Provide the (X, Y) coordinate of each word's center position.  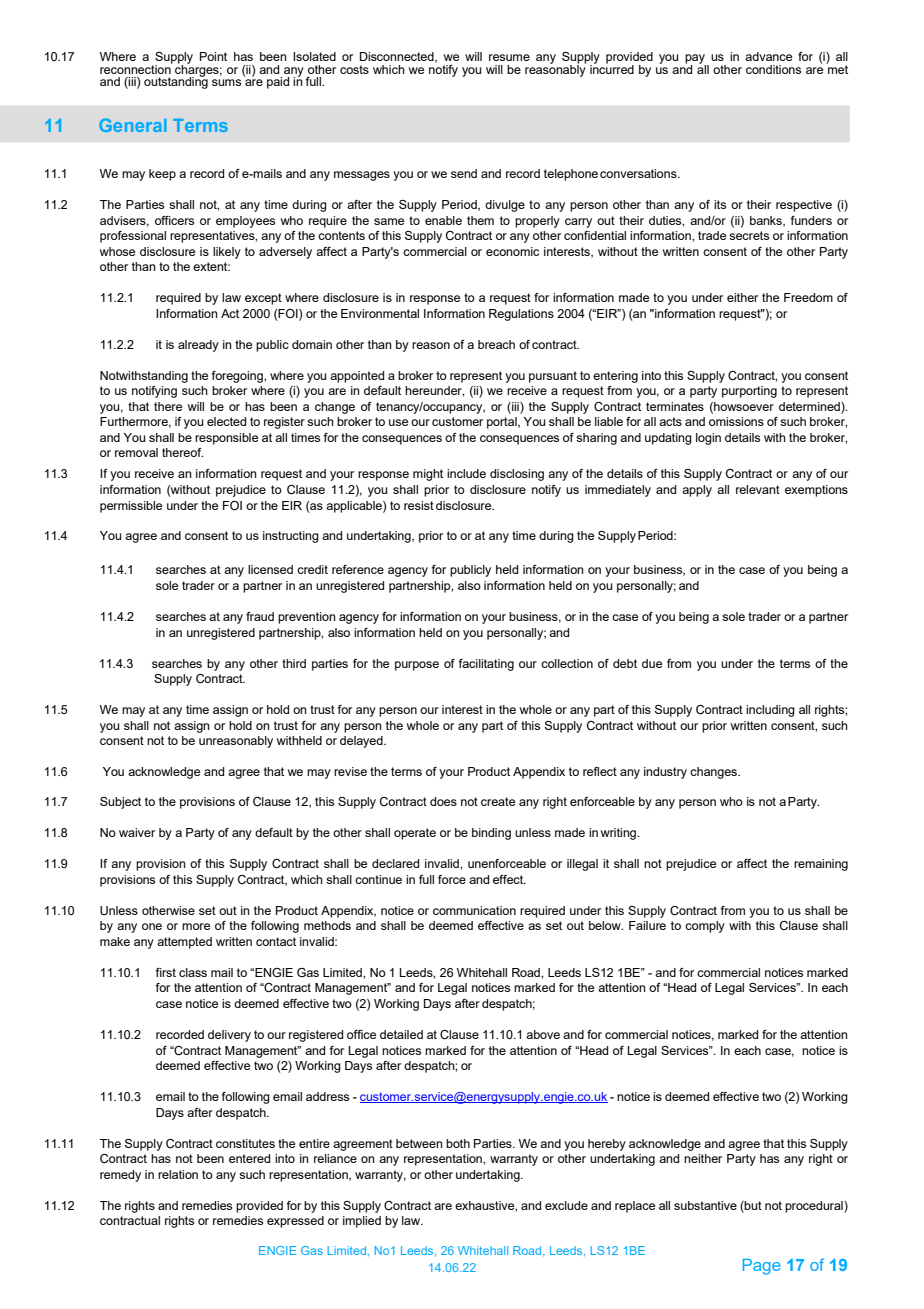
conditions (773, 69)
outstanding (176, 82)
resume (509, 57)
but (752, 1205)
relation (178, 1174)
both (458, 1143)
